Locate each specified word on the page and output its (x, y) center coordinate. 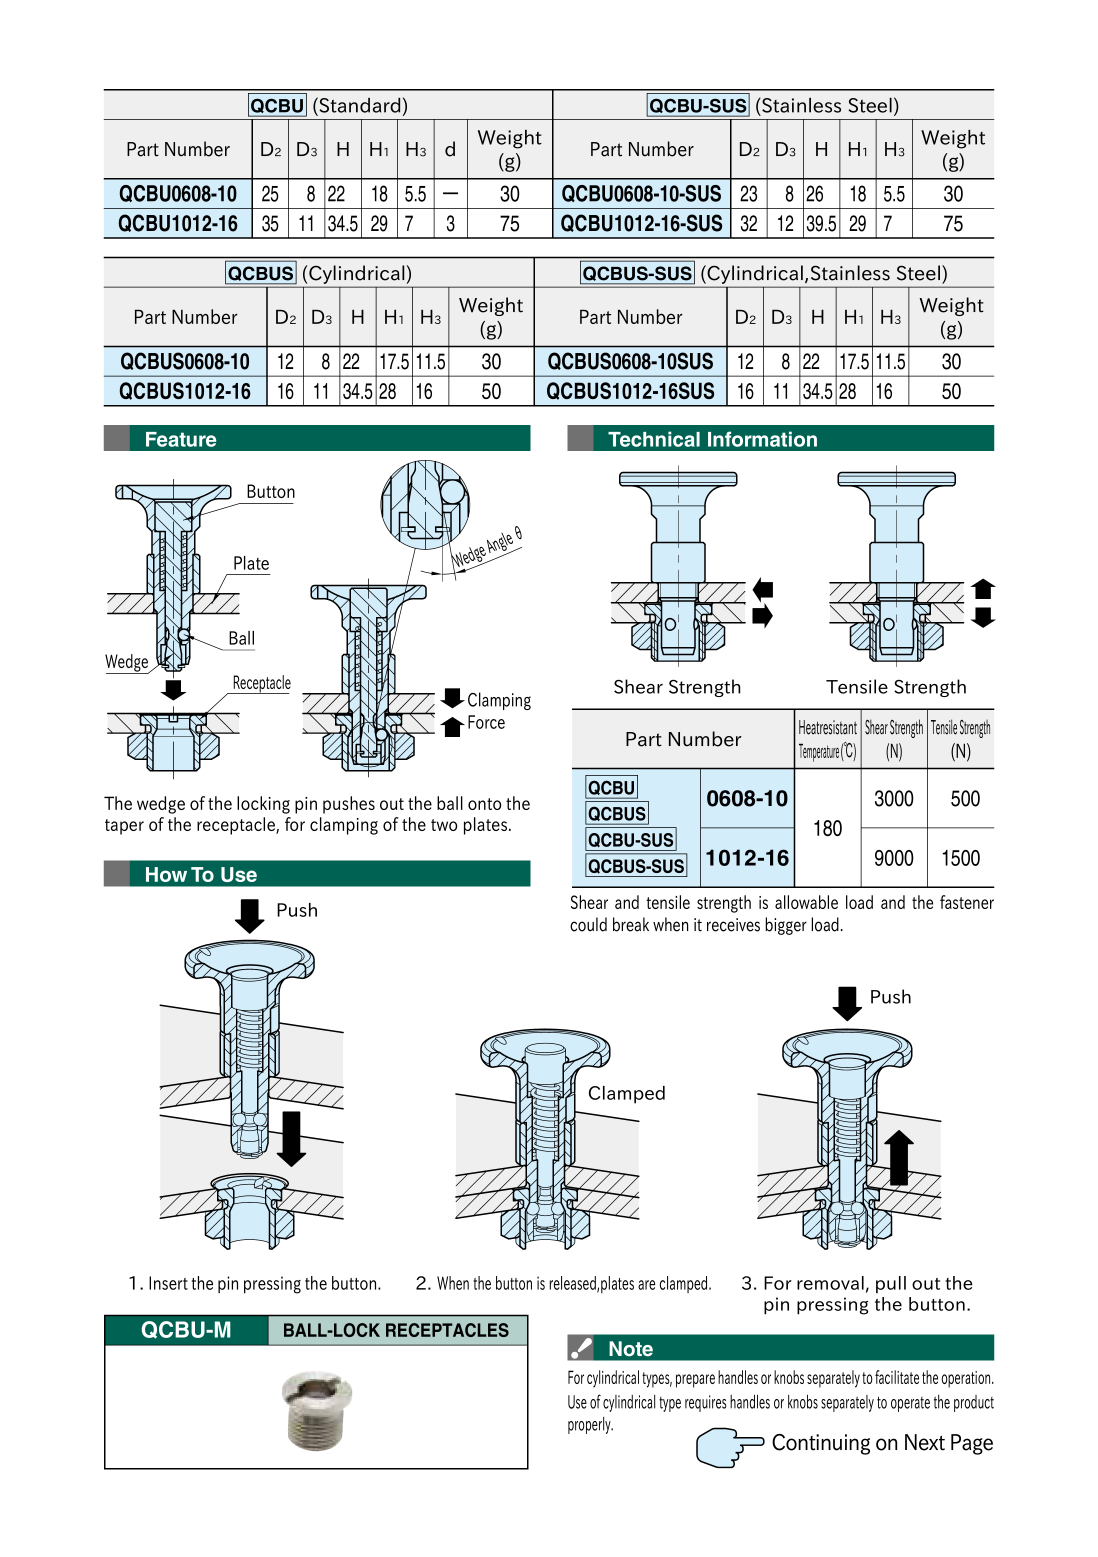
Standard (358, 105)
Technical (654, 439)
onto (484, 804)
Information (762, 439)
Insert (168, 1283)
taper (124, 827)
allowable (806, 902)
